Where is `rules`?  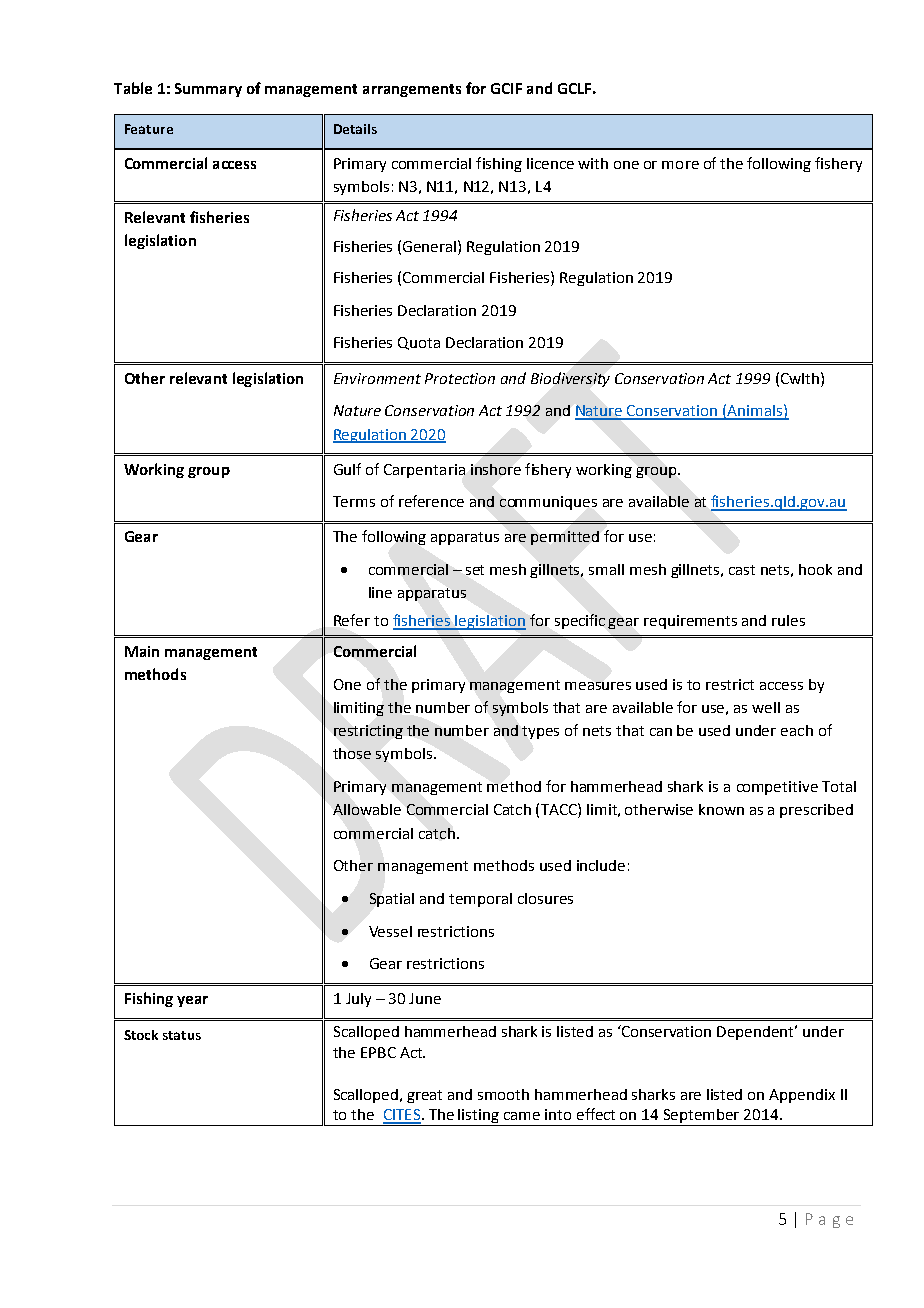 rules is located at coordinates (788, 620).
